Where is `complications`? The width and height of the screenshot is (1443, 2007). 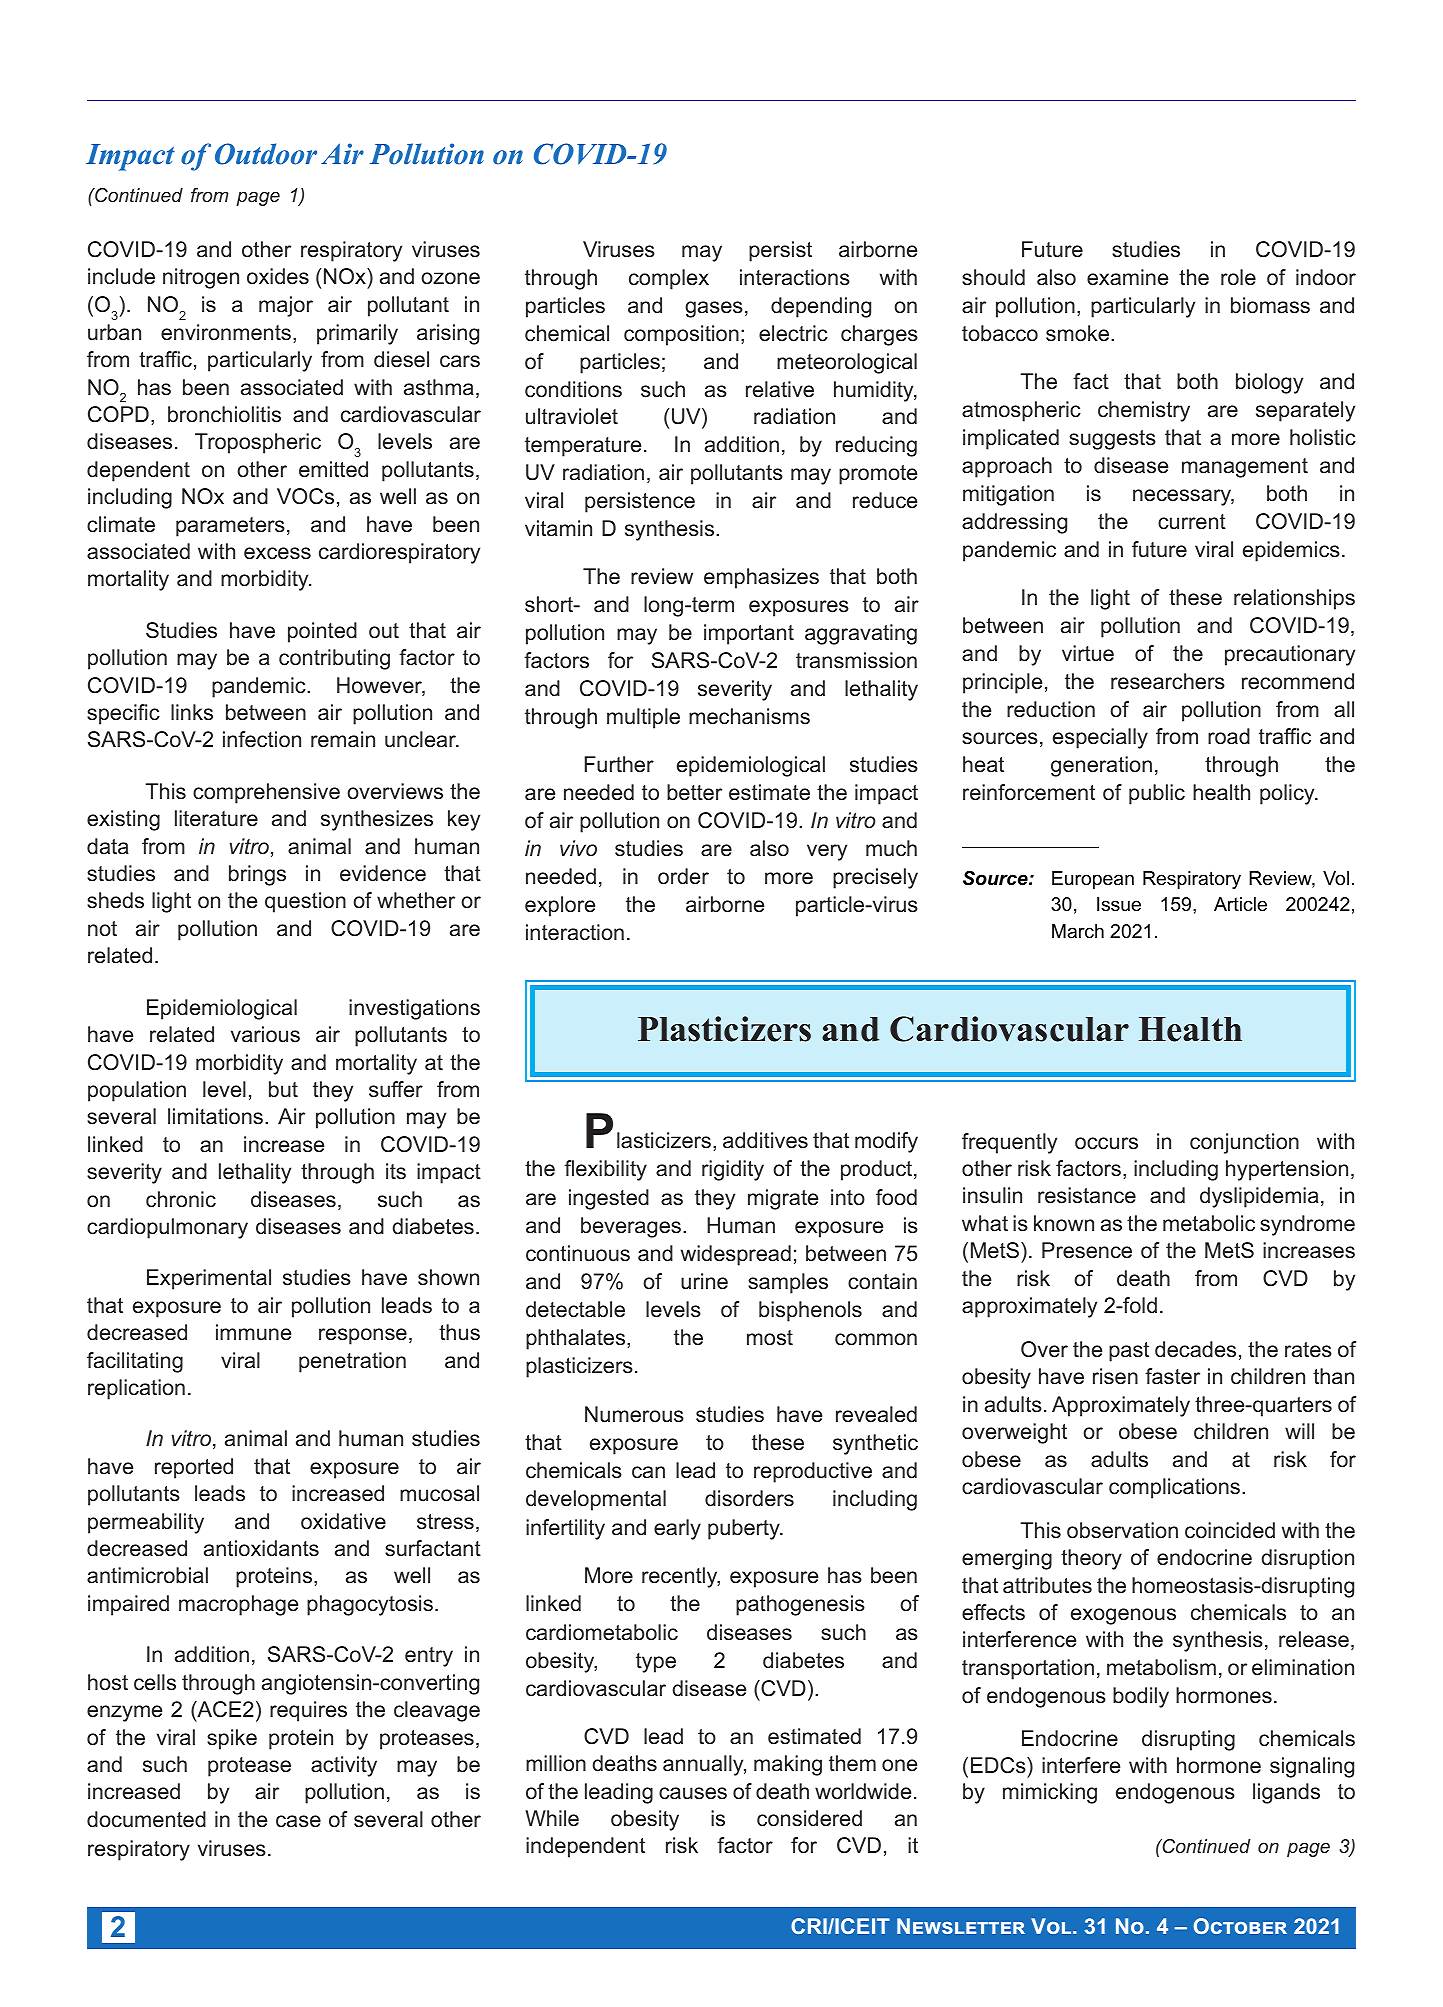
complications is located at coordinates (1174, 1488).
